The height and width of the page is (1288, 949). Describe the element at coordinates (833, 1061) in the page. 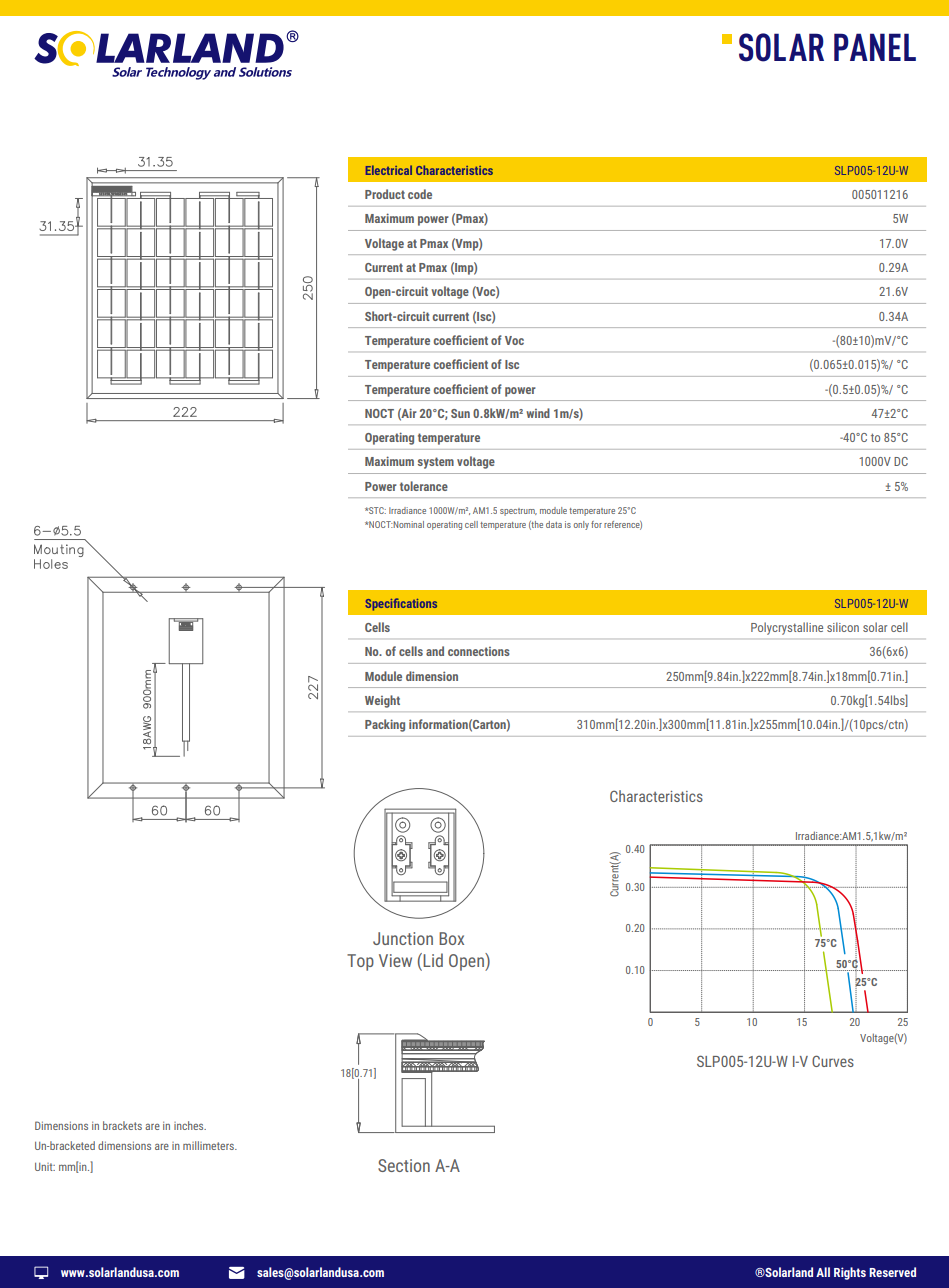

I see `Curves` at that location.
